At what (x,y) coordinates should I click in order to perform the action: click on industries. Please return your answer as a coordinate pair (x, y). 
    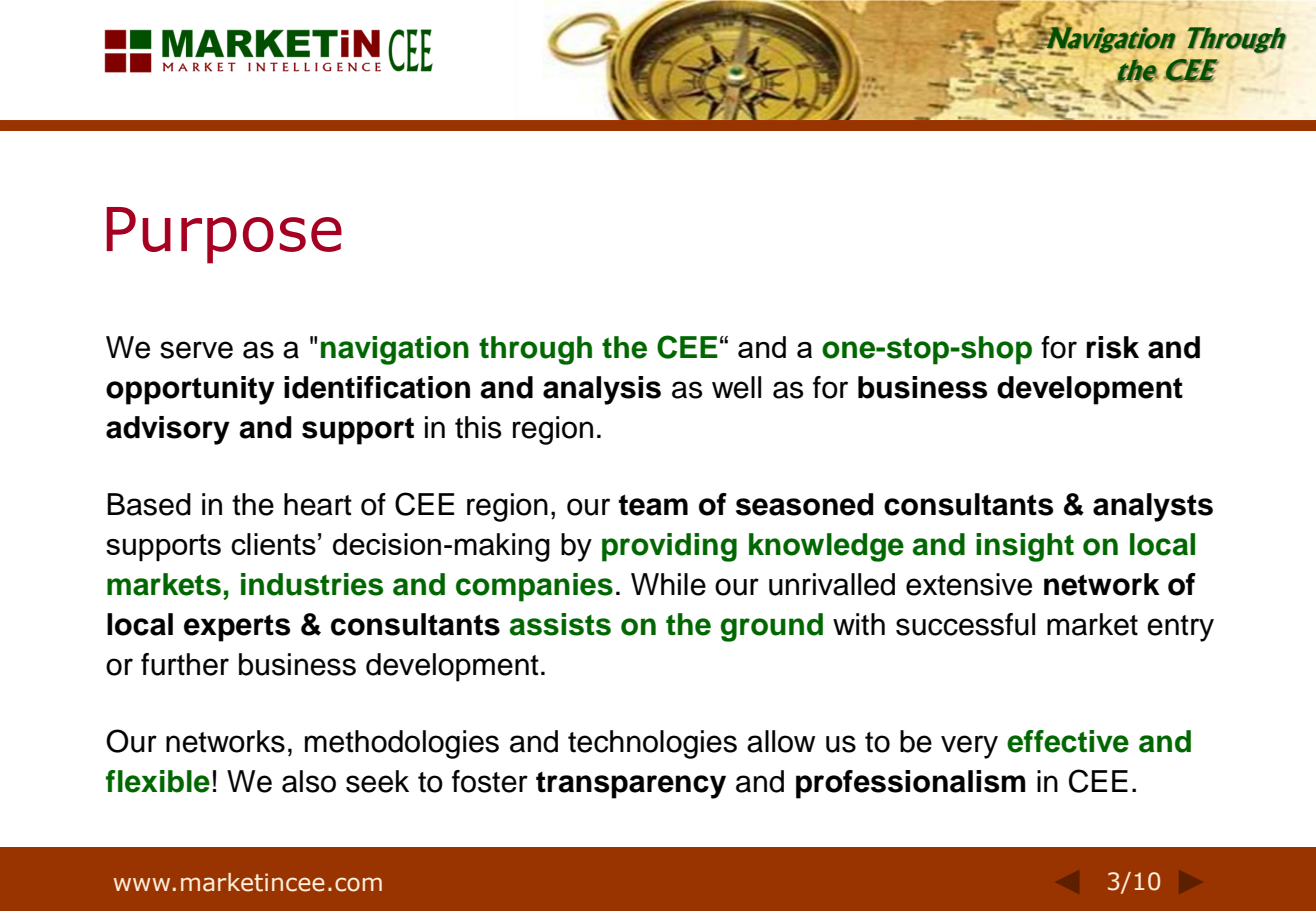
    Looking at the image, I should click on (312, 584).
